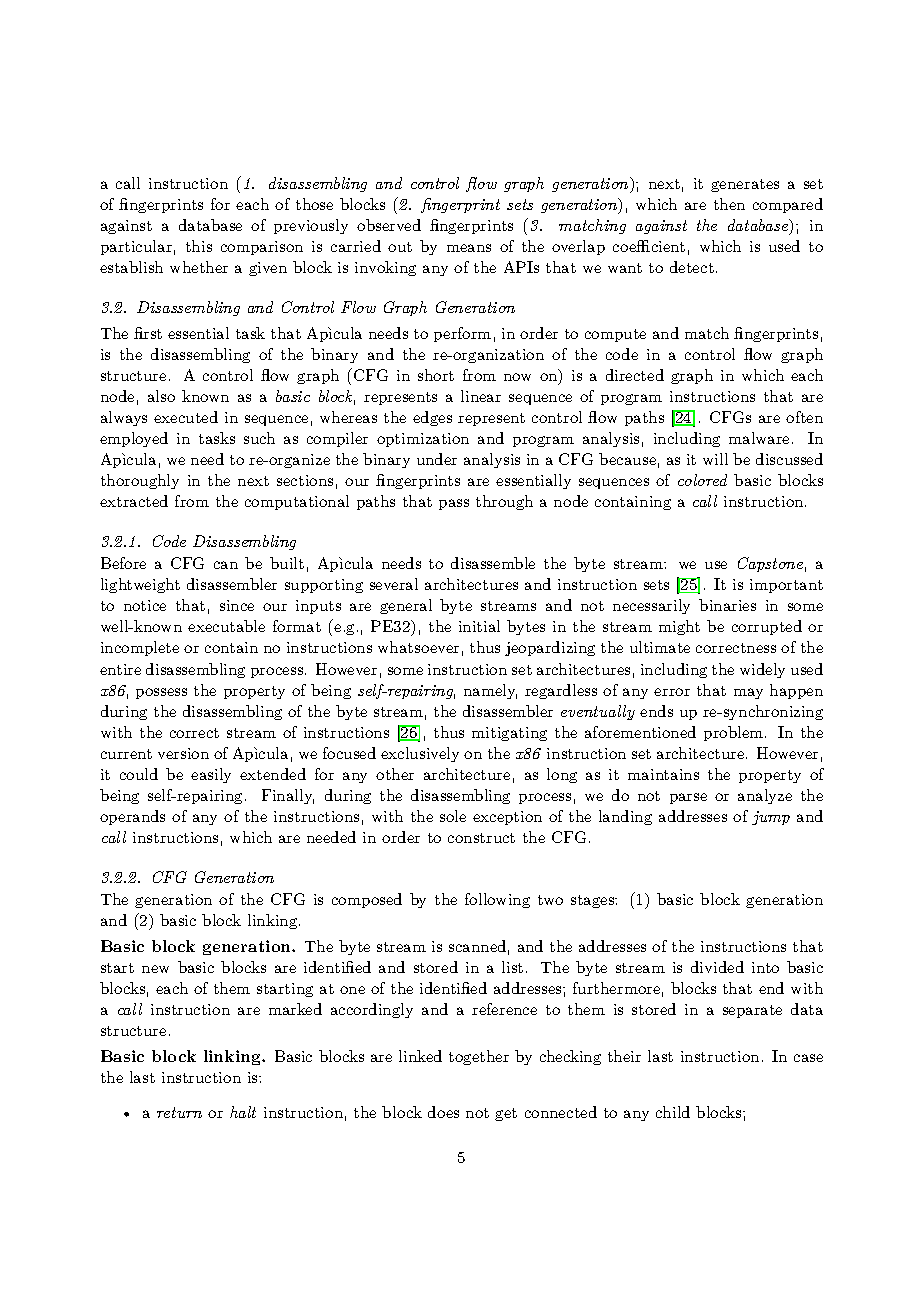 The width and height of the screenshot is (924, 1308). Describe the element at coordinates (179, 1112) in the screenshot. I see `return` at that location.
